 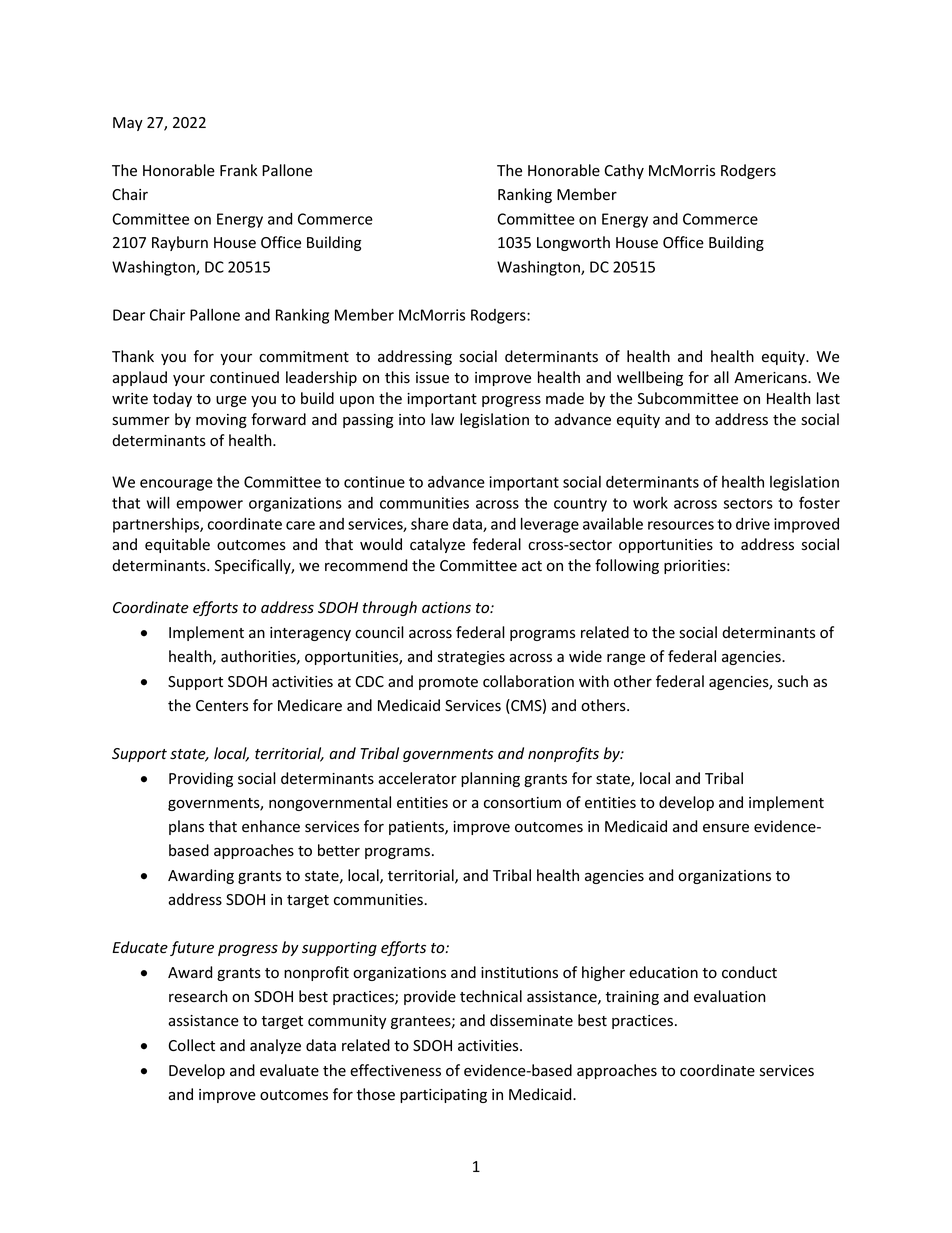 What do you see at coordinates (793, 681) in the image?
I see `such` at bounding box center [793, 681].
